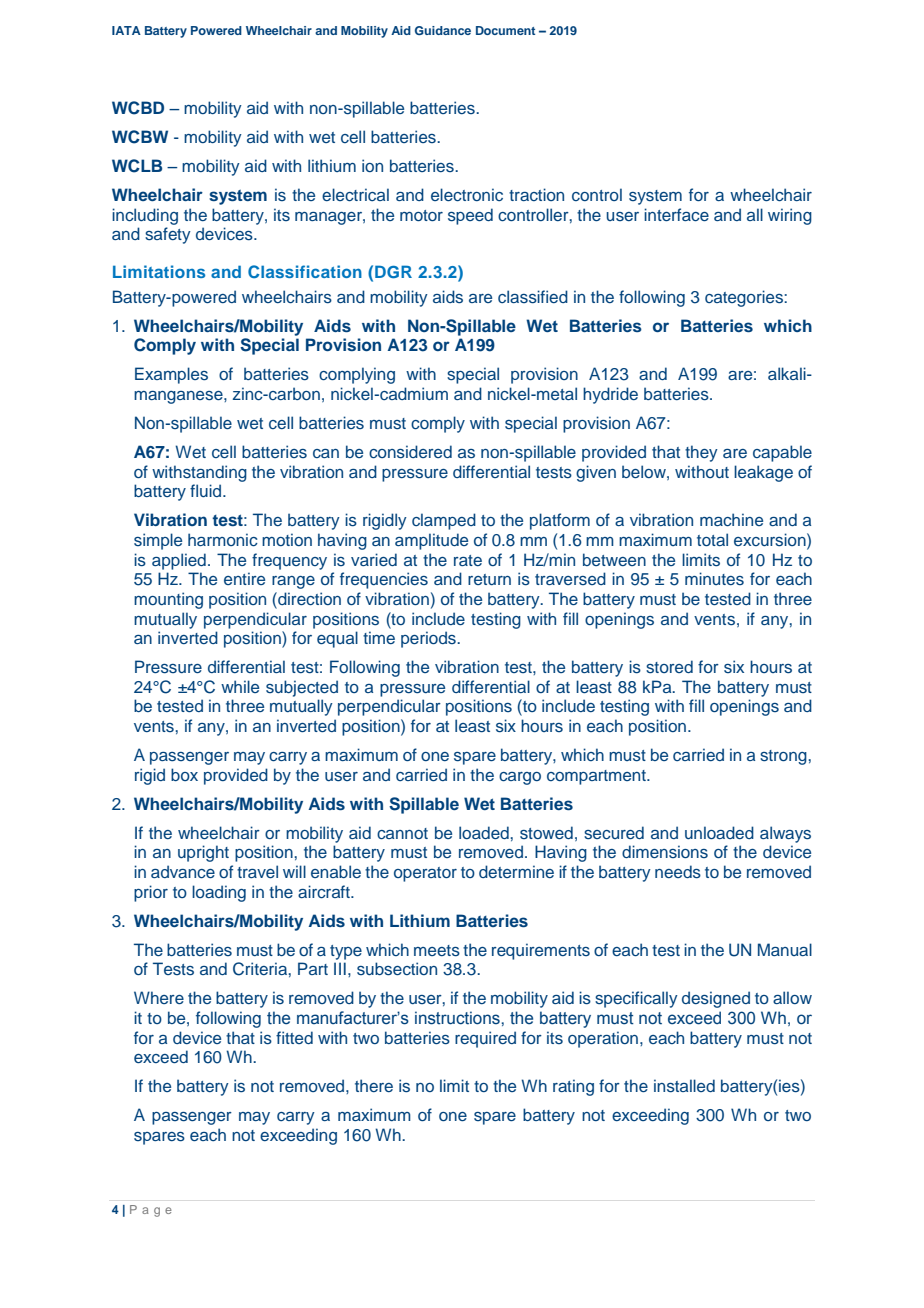  I want to click on considered, so click(410, 452).
